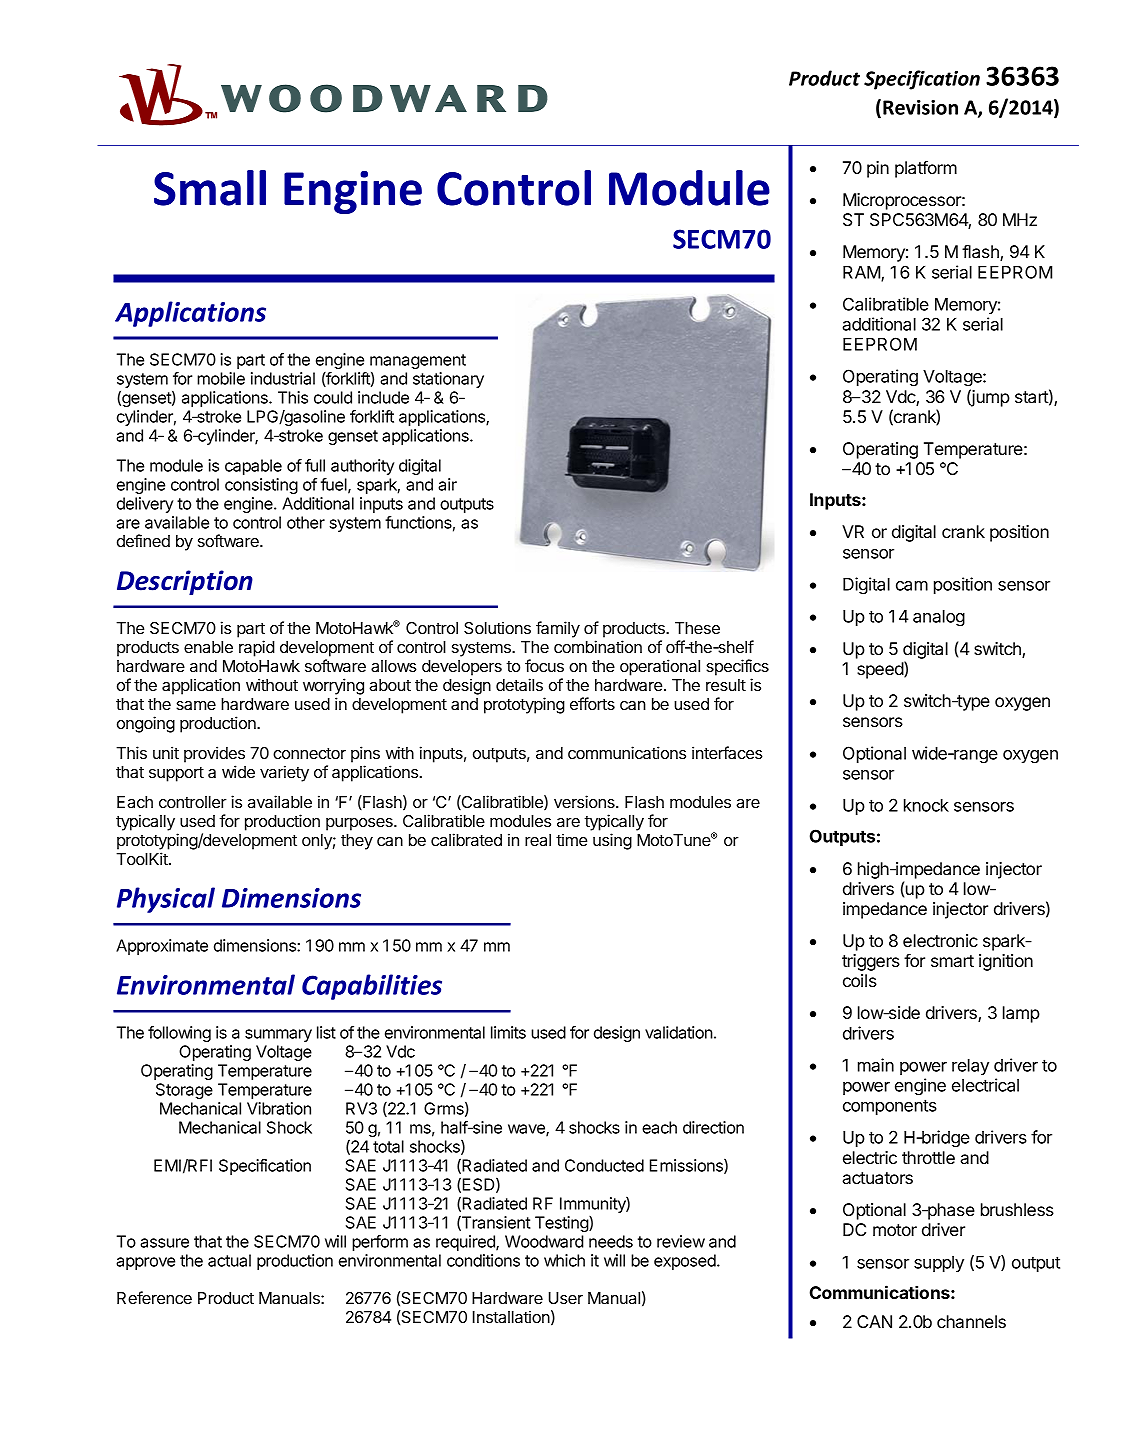 This screenshot has width=1122, height=1452. Describe the element at coordinates (862, 273) in the screenshot. I see `RAM` at that location.
